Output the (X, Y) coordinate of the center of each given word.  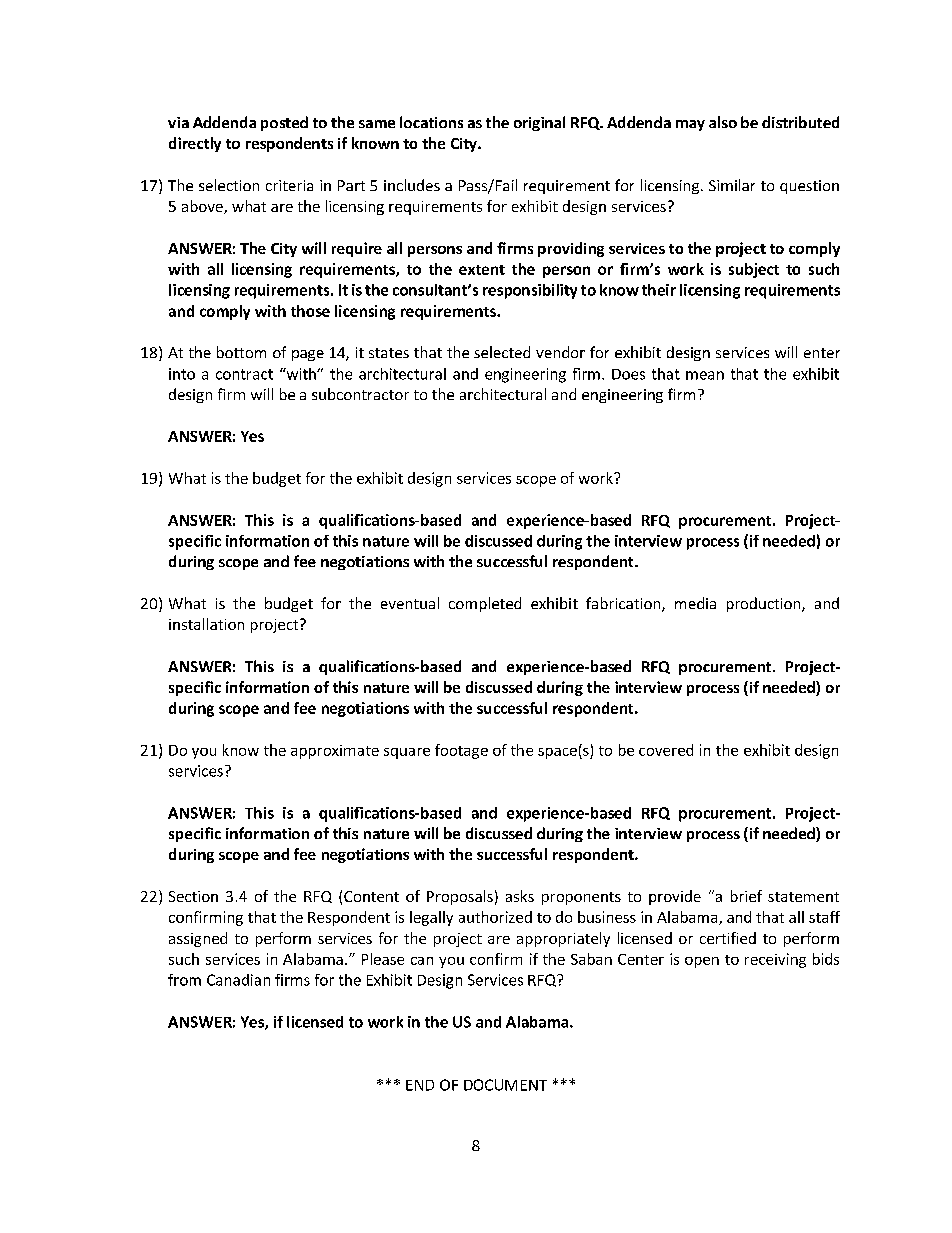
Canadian (238, 980)
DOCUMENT (505, 1085)
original (539, 123)
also (723, 122)
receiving (775, 960)
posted (284, 123)
